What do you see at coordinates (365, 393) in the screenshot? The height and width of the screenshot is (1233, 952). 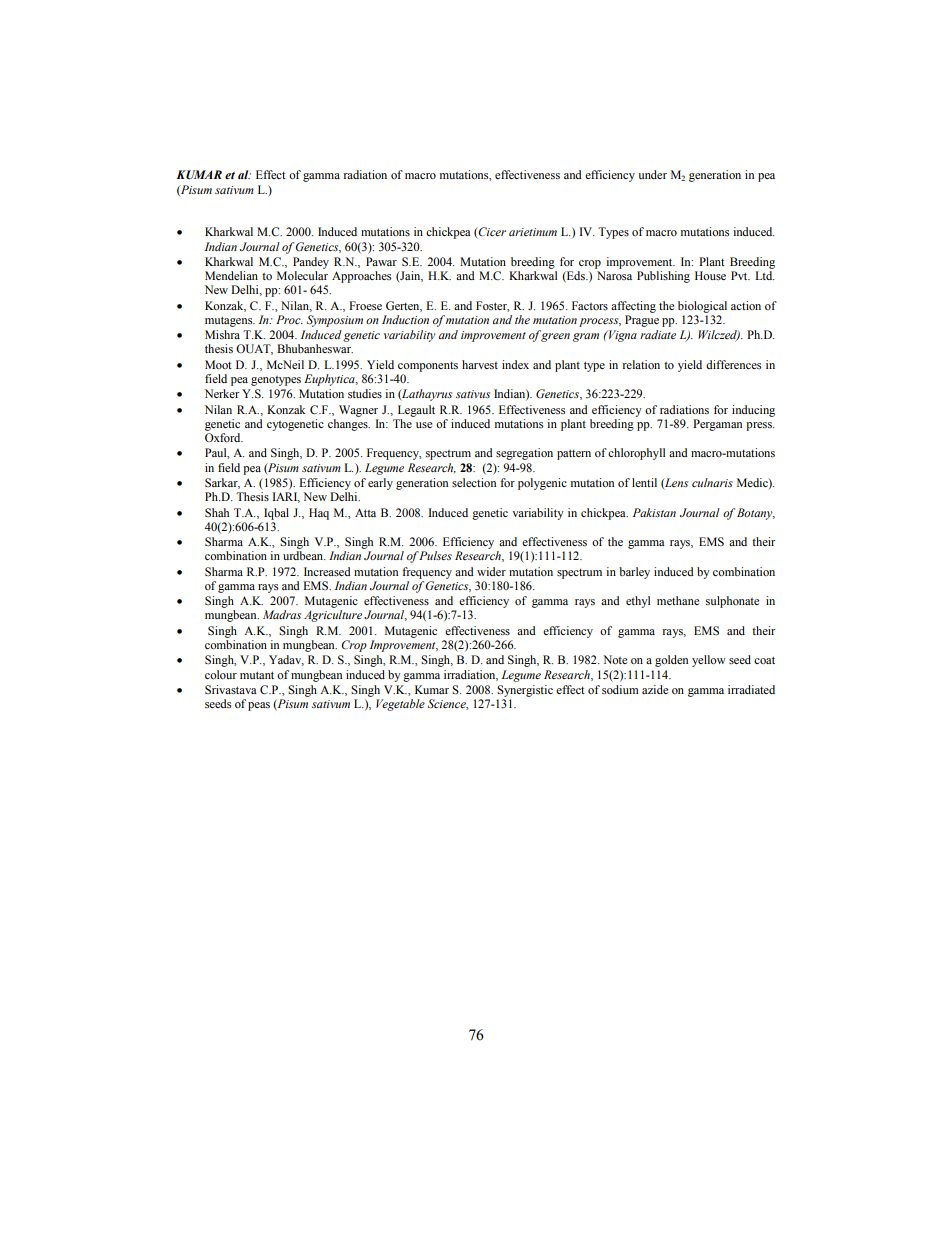 I see `studies` at bounding box center [365, 393].
